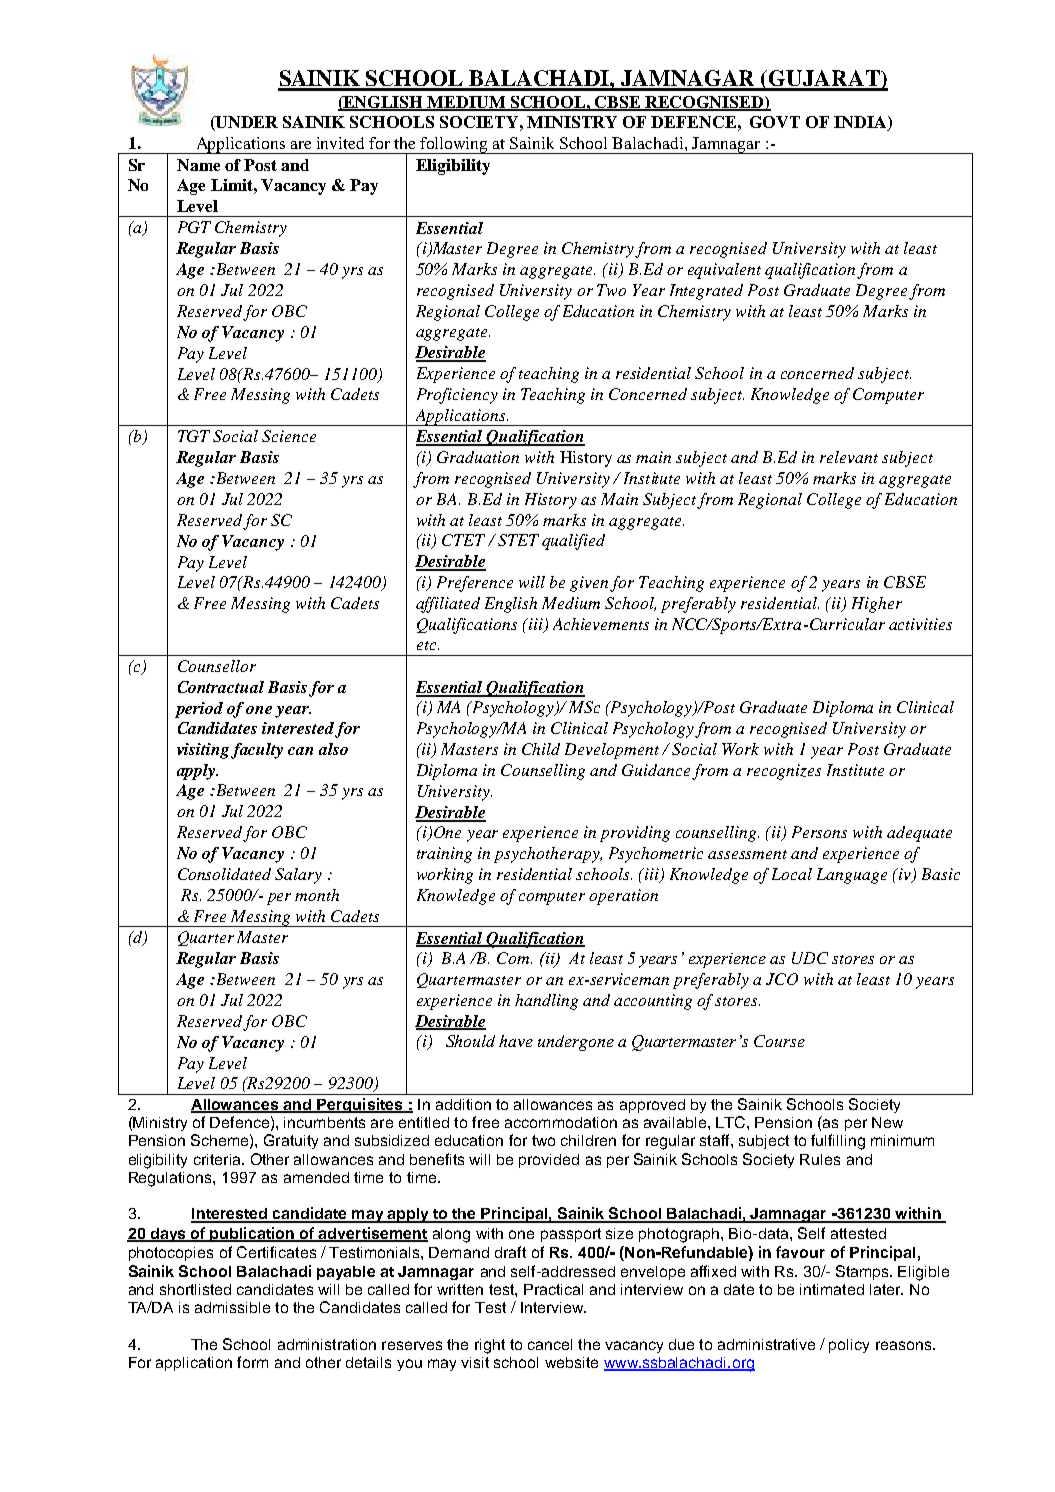  What do you see at coordinates (257, 751) in the image?
I see `faculty` at bounding box center [257, 751].
